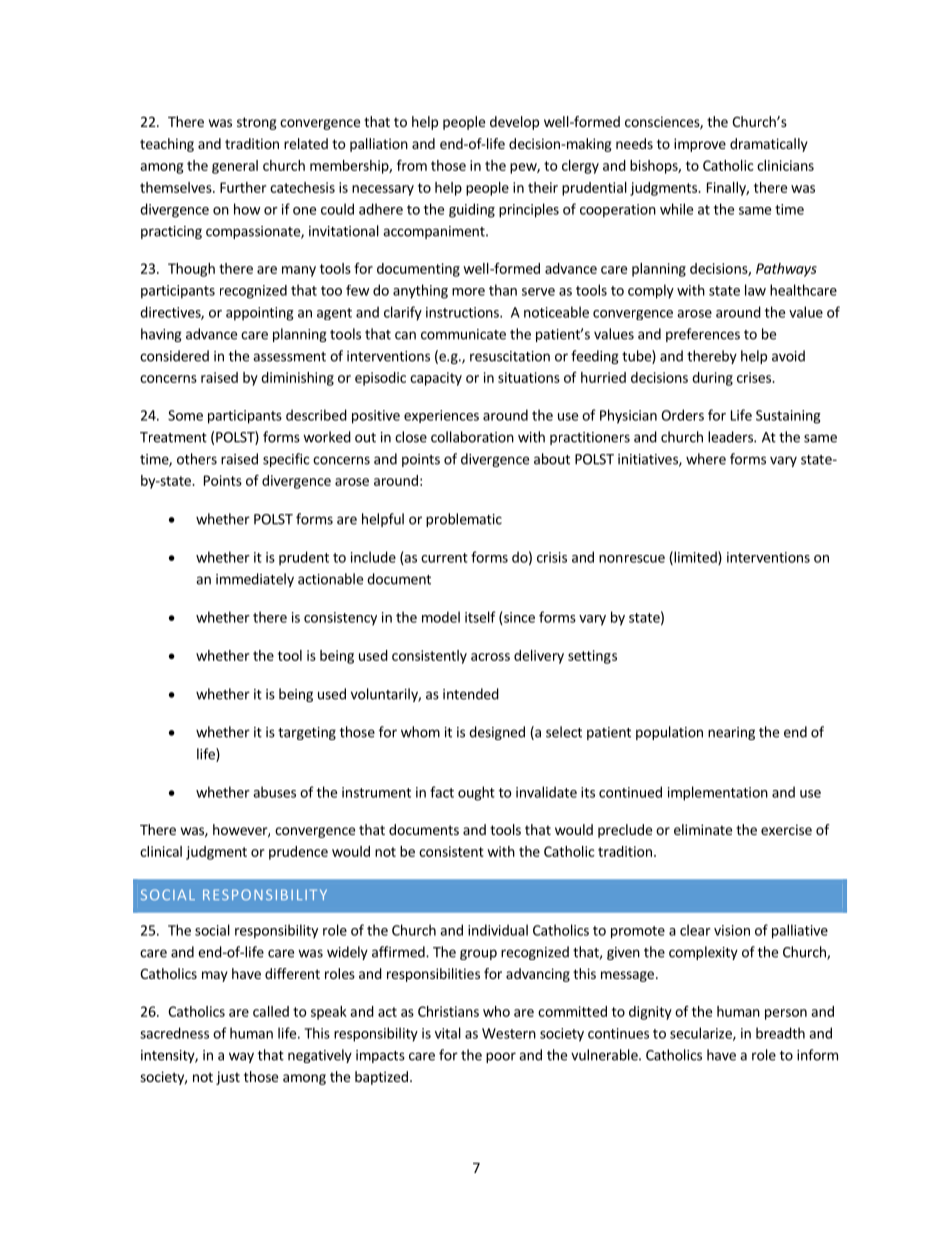  I want to click on abuses, so click(274, 792).
